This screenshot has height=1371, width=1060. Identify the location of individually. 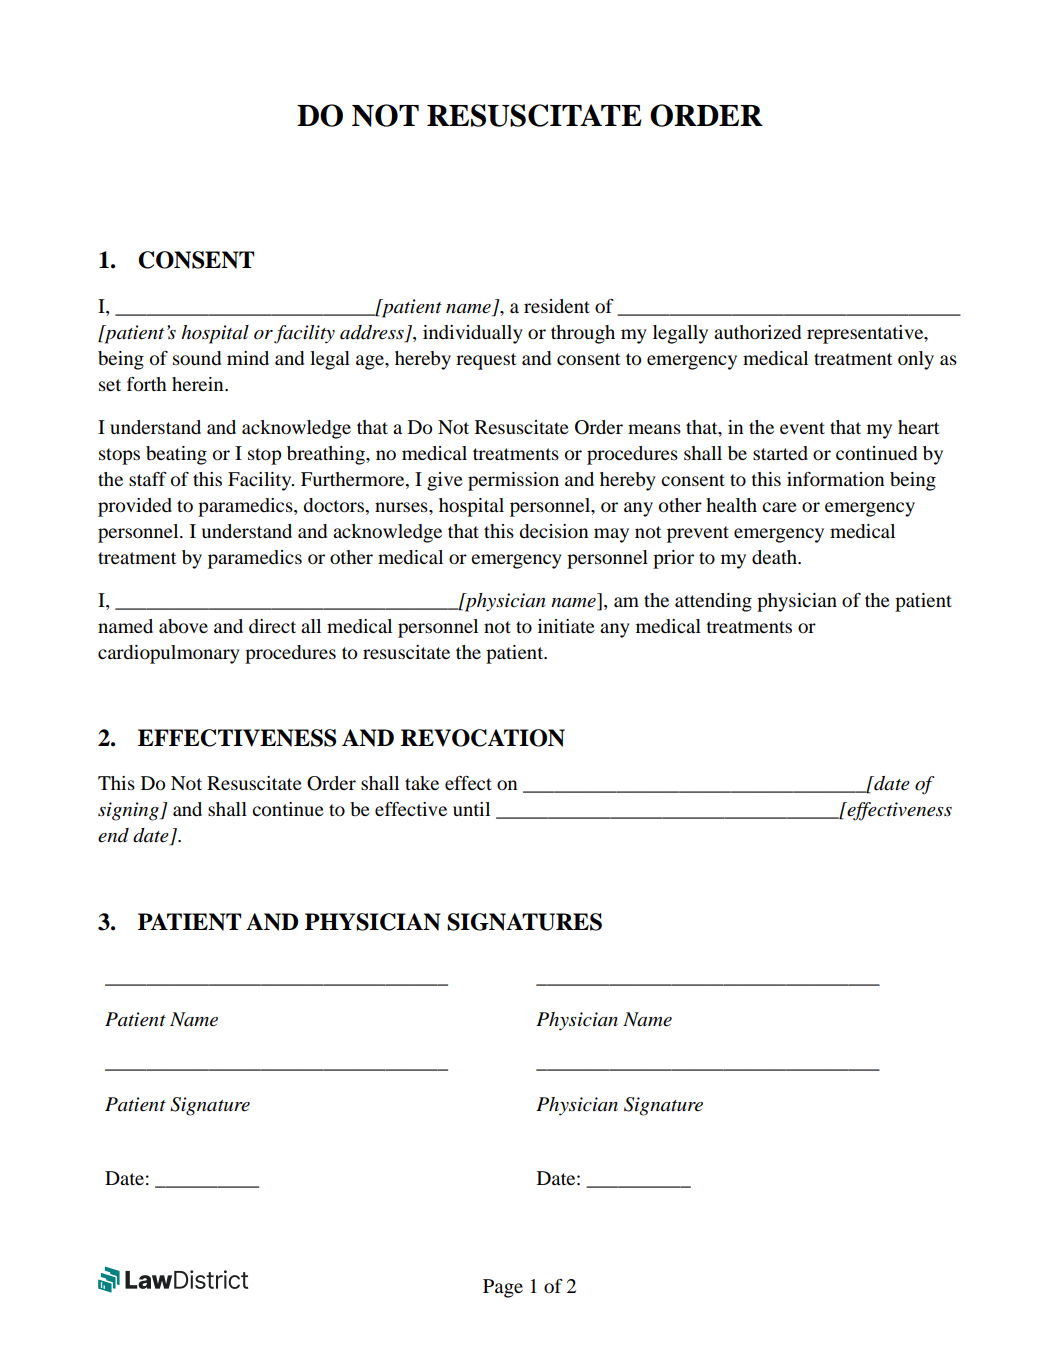
(473, 334).
